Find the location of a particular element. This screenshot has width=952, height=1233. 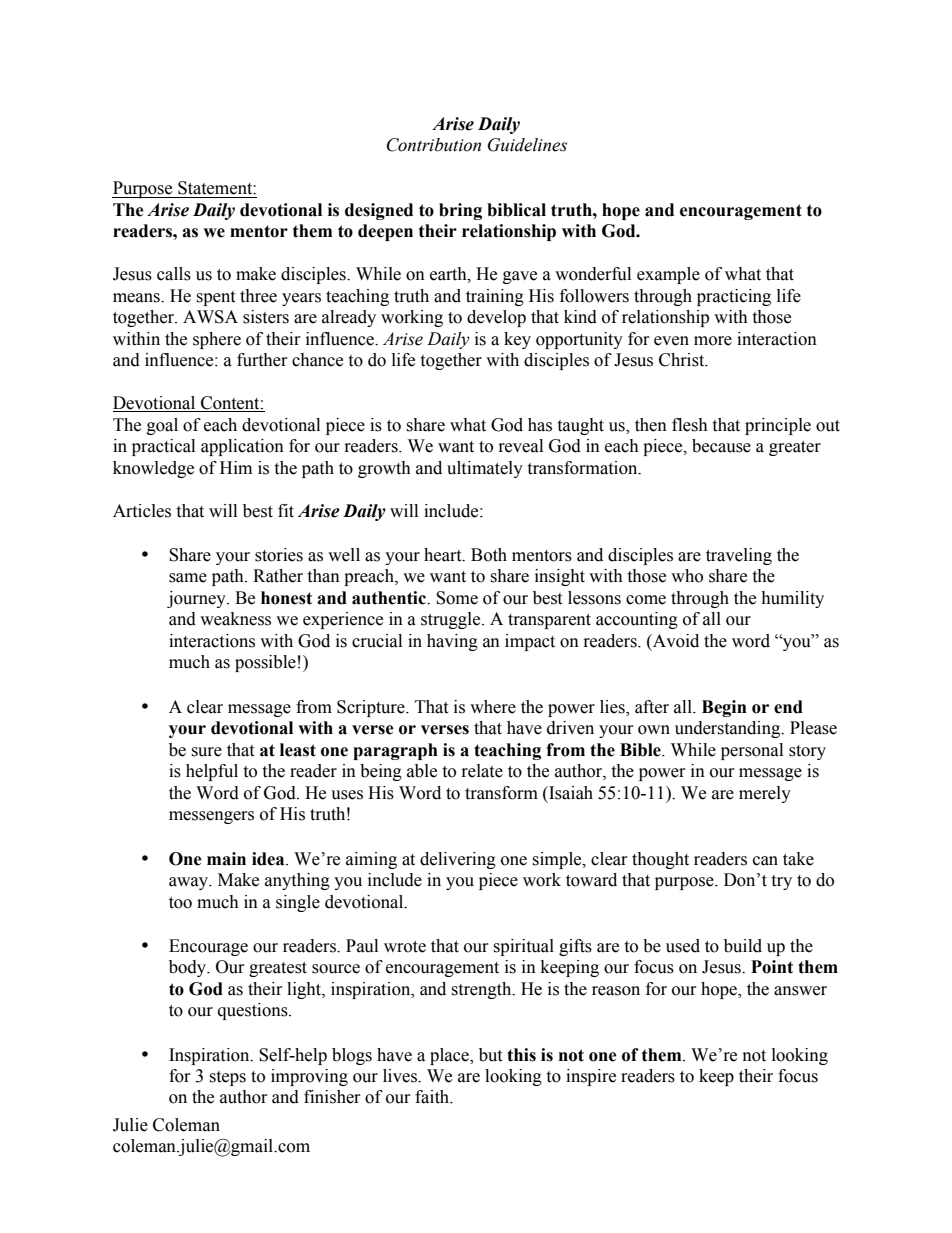

example is located at coordinates (668, 275).
